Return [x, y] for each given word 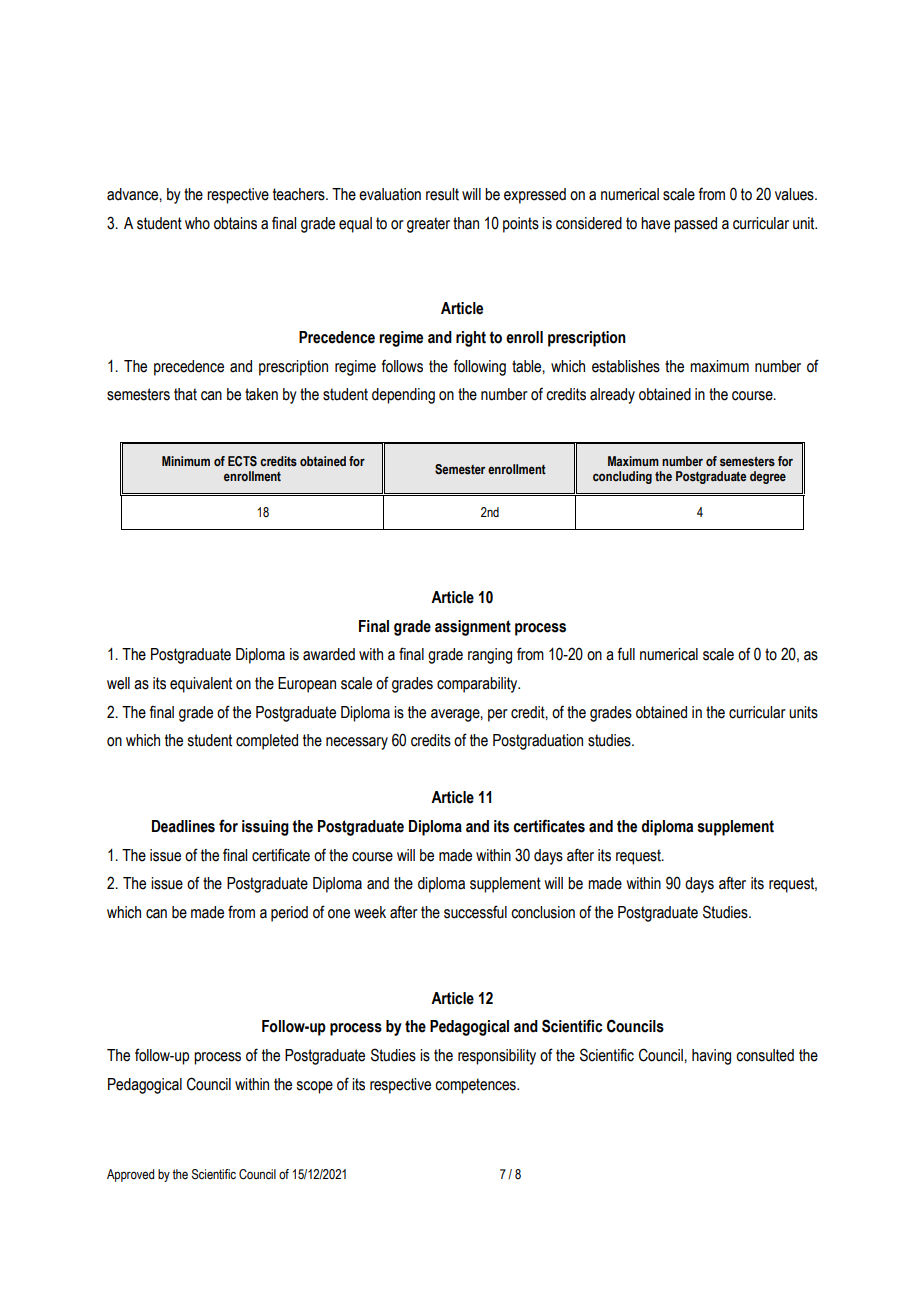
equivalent [201, 685]
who [197, 223]
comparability [478, 685]
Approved [130, 1175]
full [626, 654]
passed [695, 225]
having [711, 1057]
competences [476, 1086]
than [466, 223]
